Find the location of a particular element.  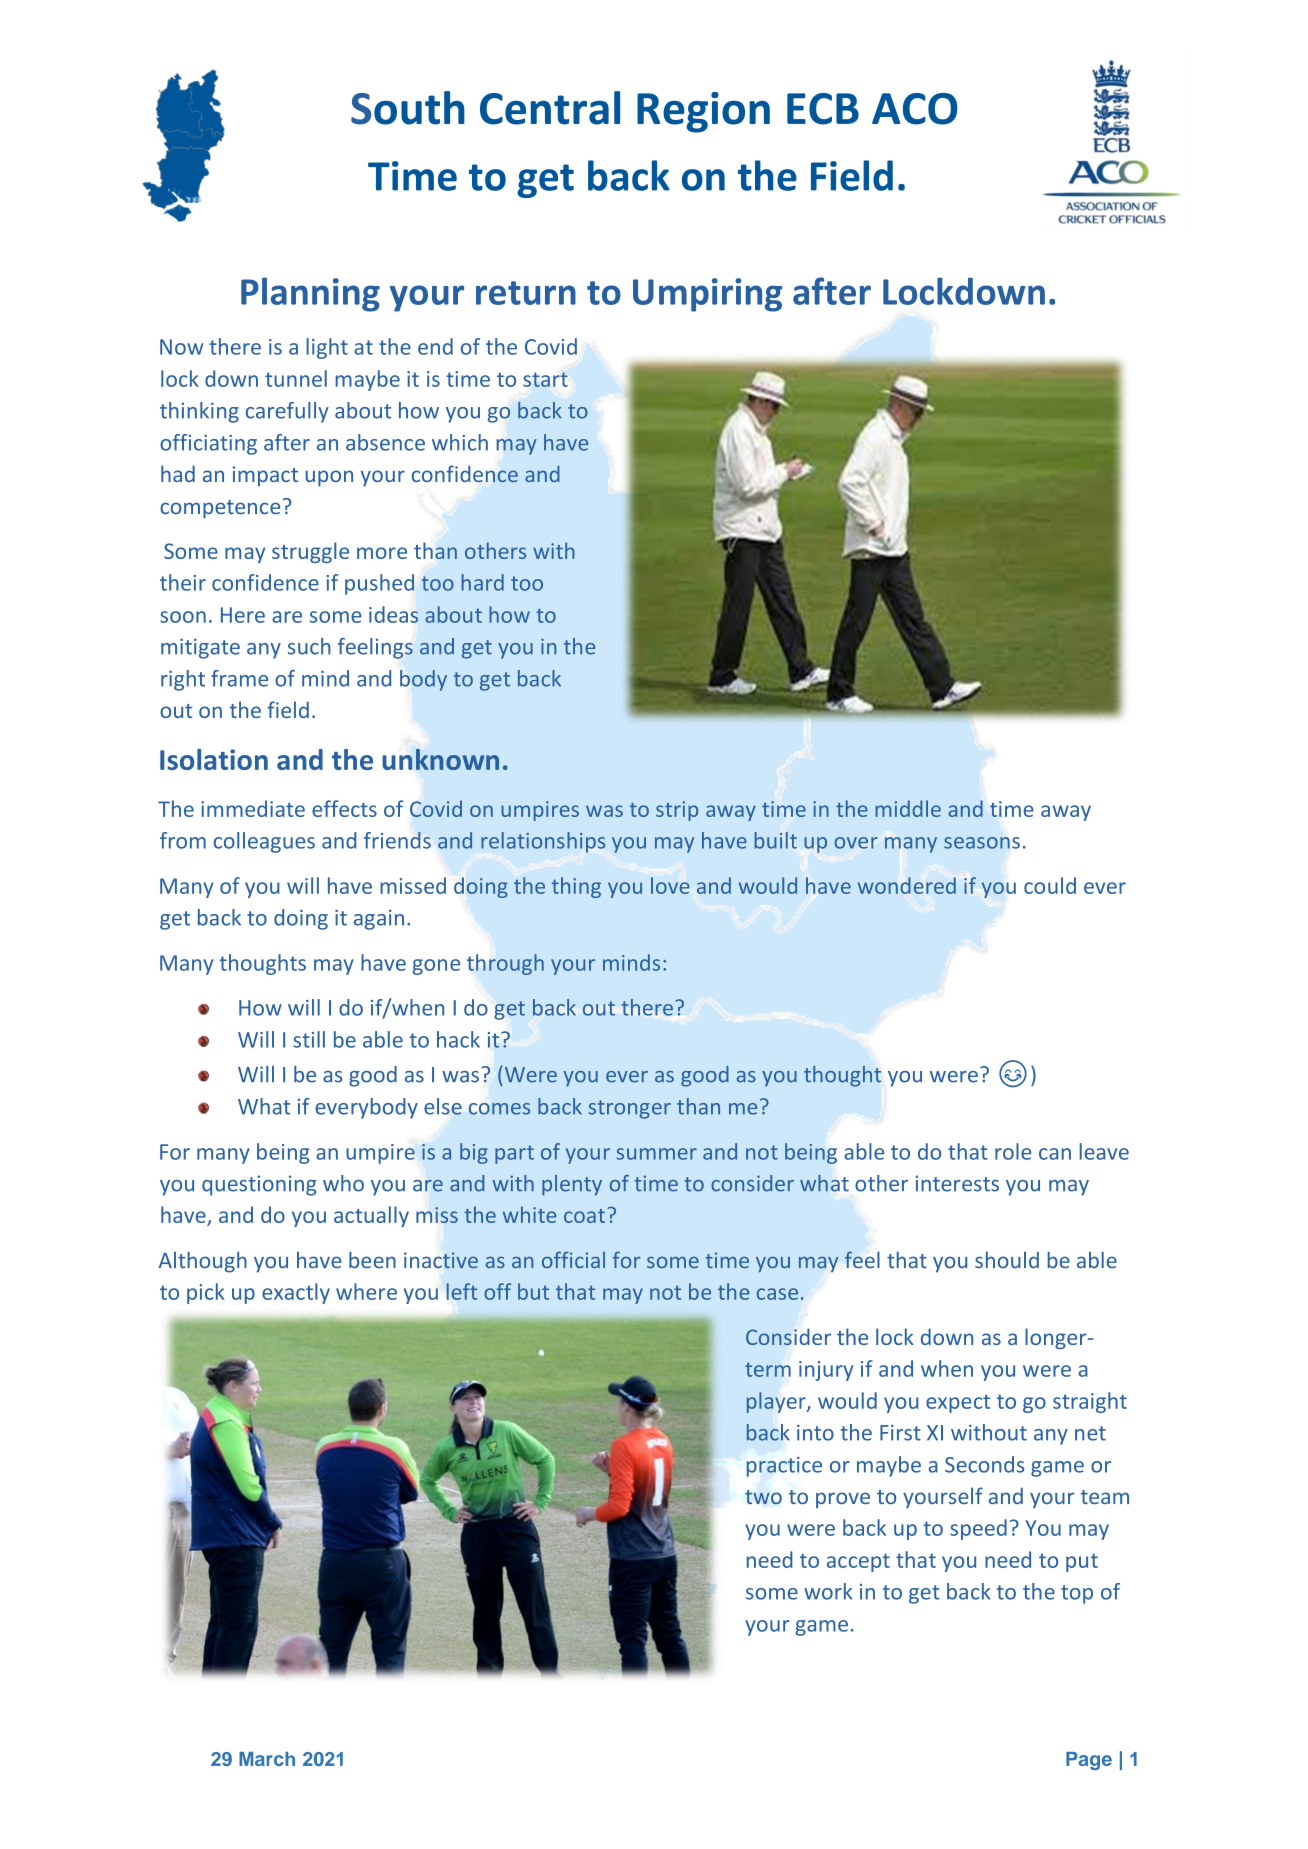

Page is located at coordinates (1089, 1761).
